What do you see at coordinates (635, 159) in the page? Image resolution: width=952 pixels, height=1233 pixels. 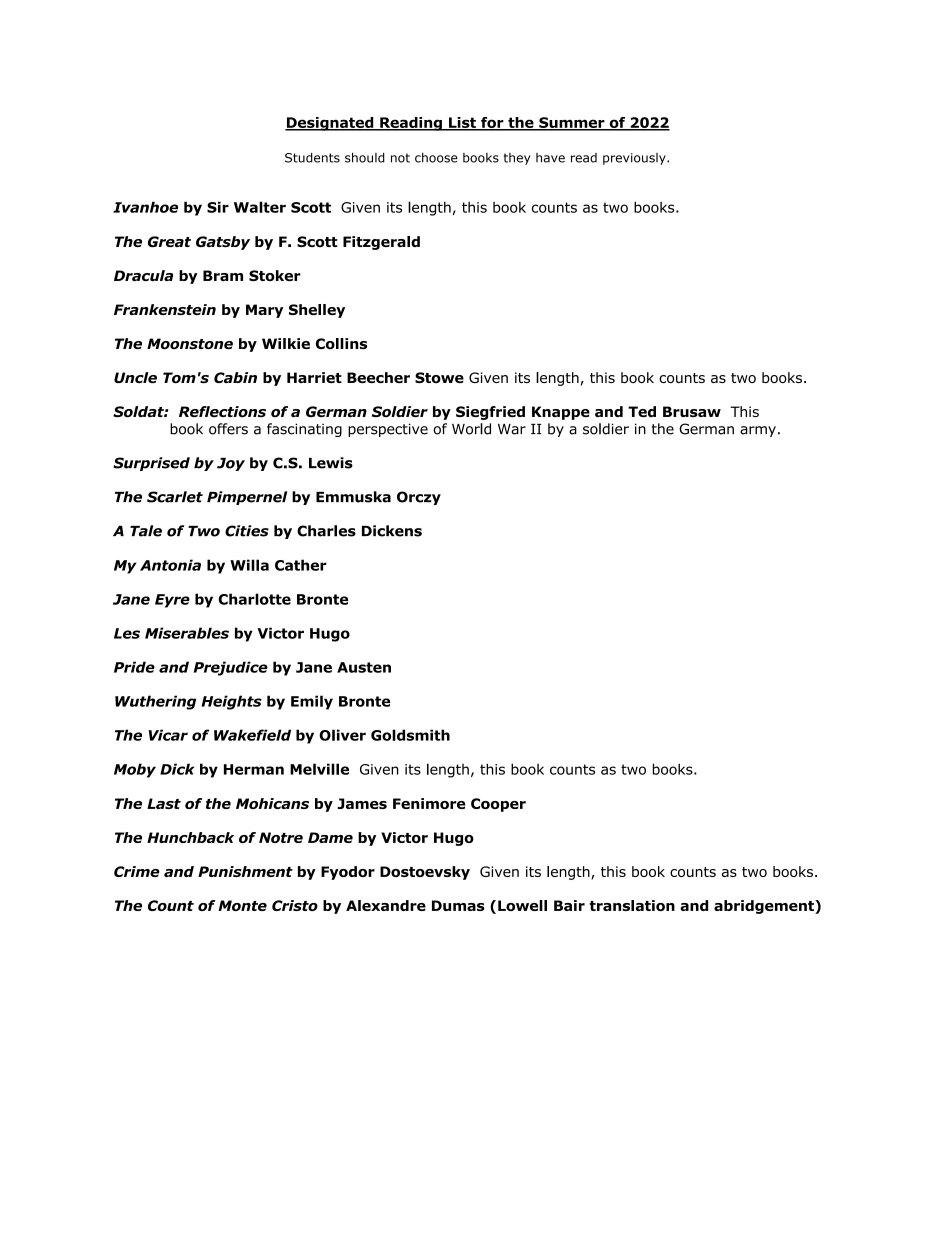 I see `previously` at bounding box center [635, 159].
